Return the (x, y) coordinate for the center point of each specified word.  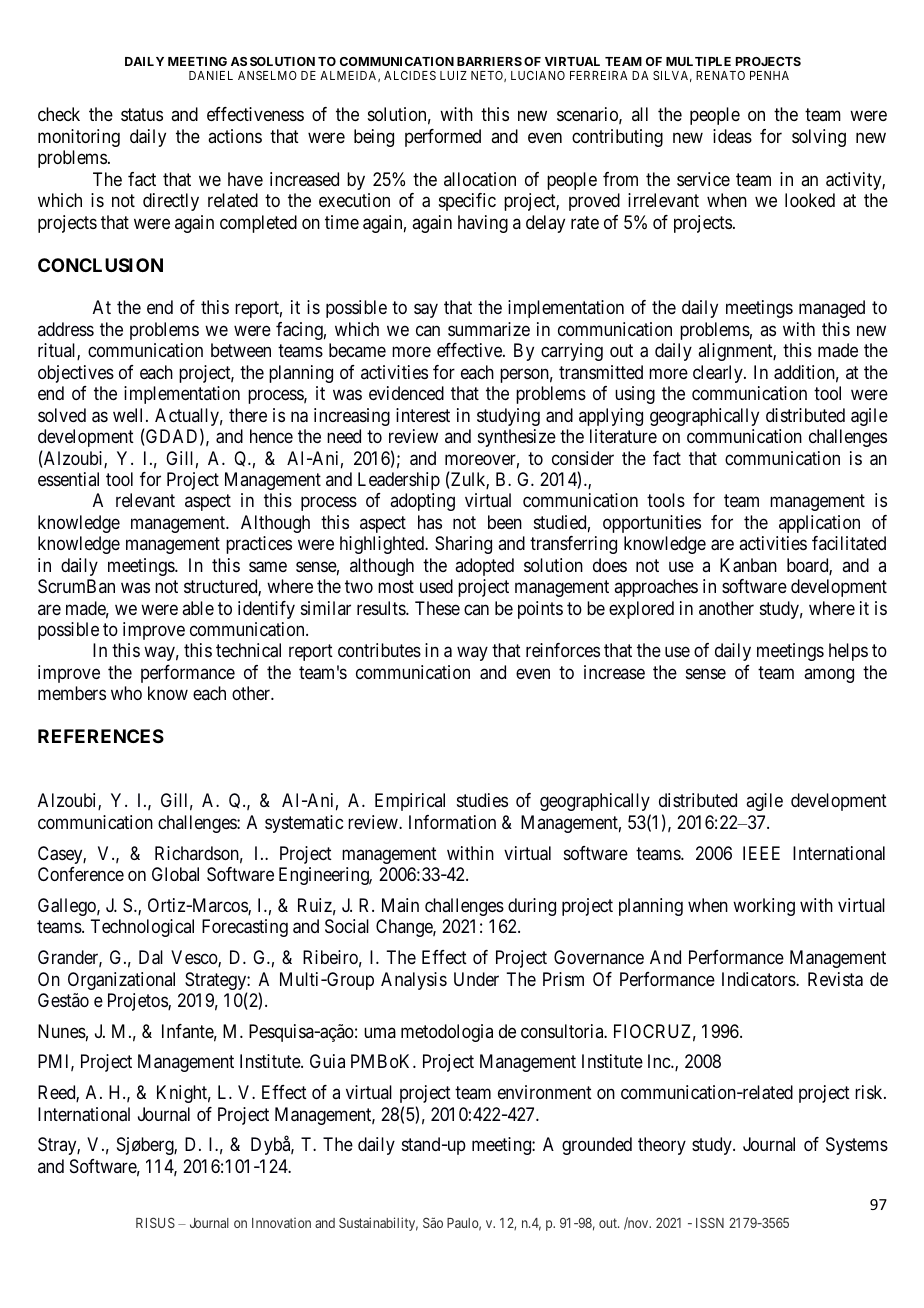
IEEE (761, 853)
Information (452, 822)
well (130, 415)
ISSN (710, 1222)
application (819, 524)
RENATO (720, 75)
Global (175, 874)
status (142, 115)
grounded (597, 1146)
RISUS (155, 1222)
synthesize (517, 438)
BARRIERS (489, 61)
